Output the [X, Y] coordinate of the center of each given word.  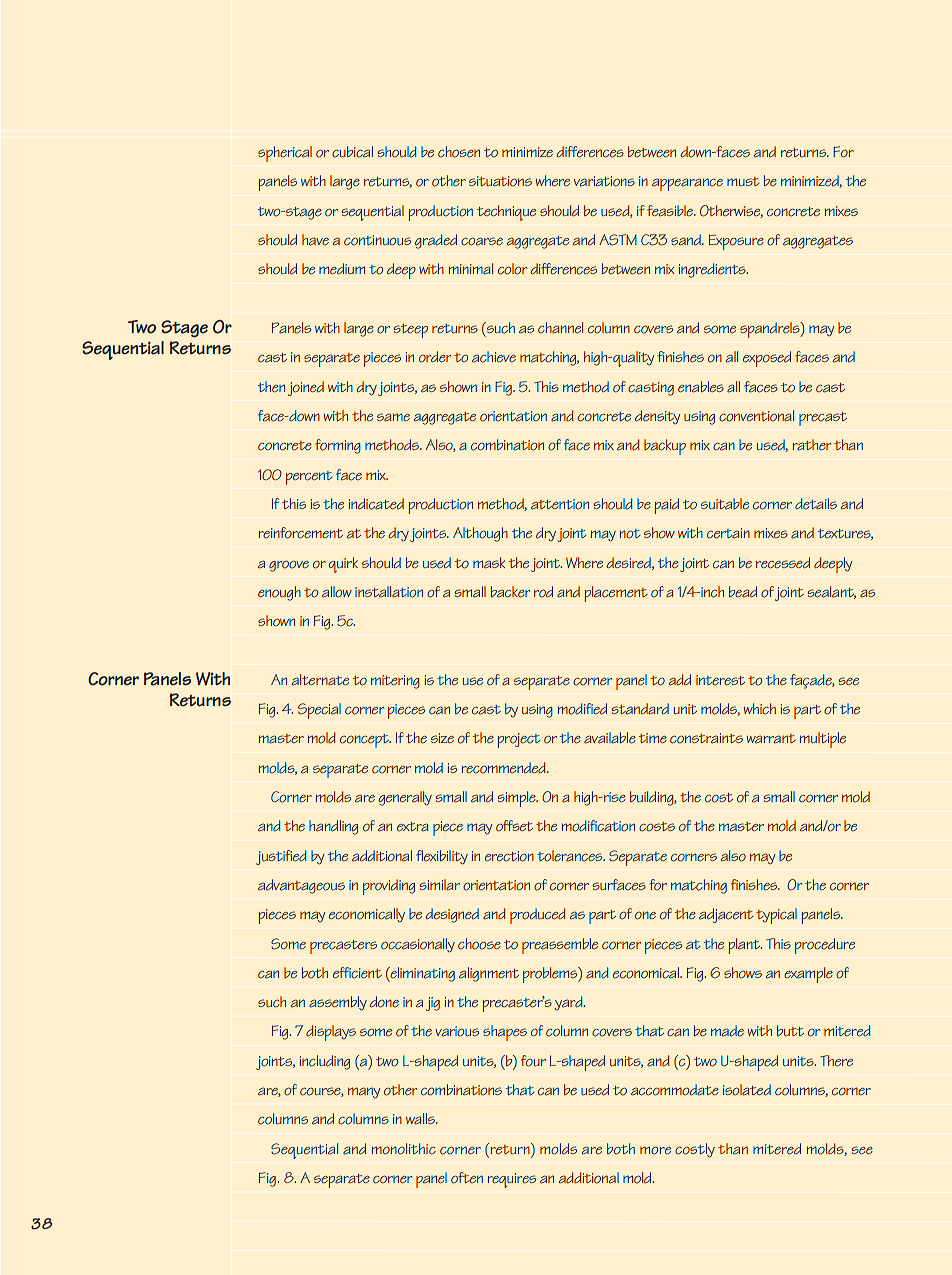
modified [582, 709]
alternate [320, 680]
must [743, 181]
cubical [352, 152]
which [760, 708]
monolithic [404, 1149]
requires [512, 1180]
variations [604, 181]
